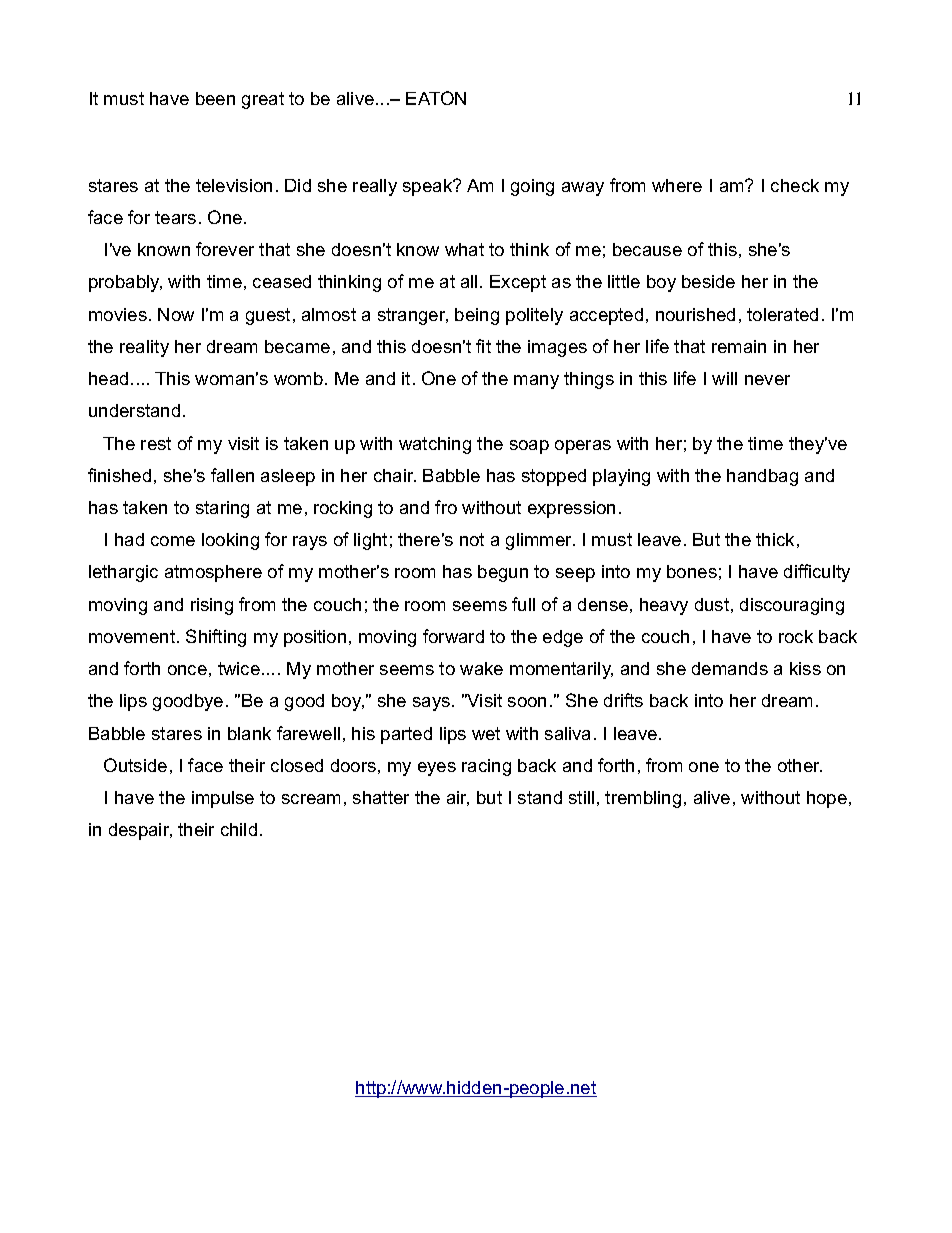  I want to click on impulse, so click(223, 799).
